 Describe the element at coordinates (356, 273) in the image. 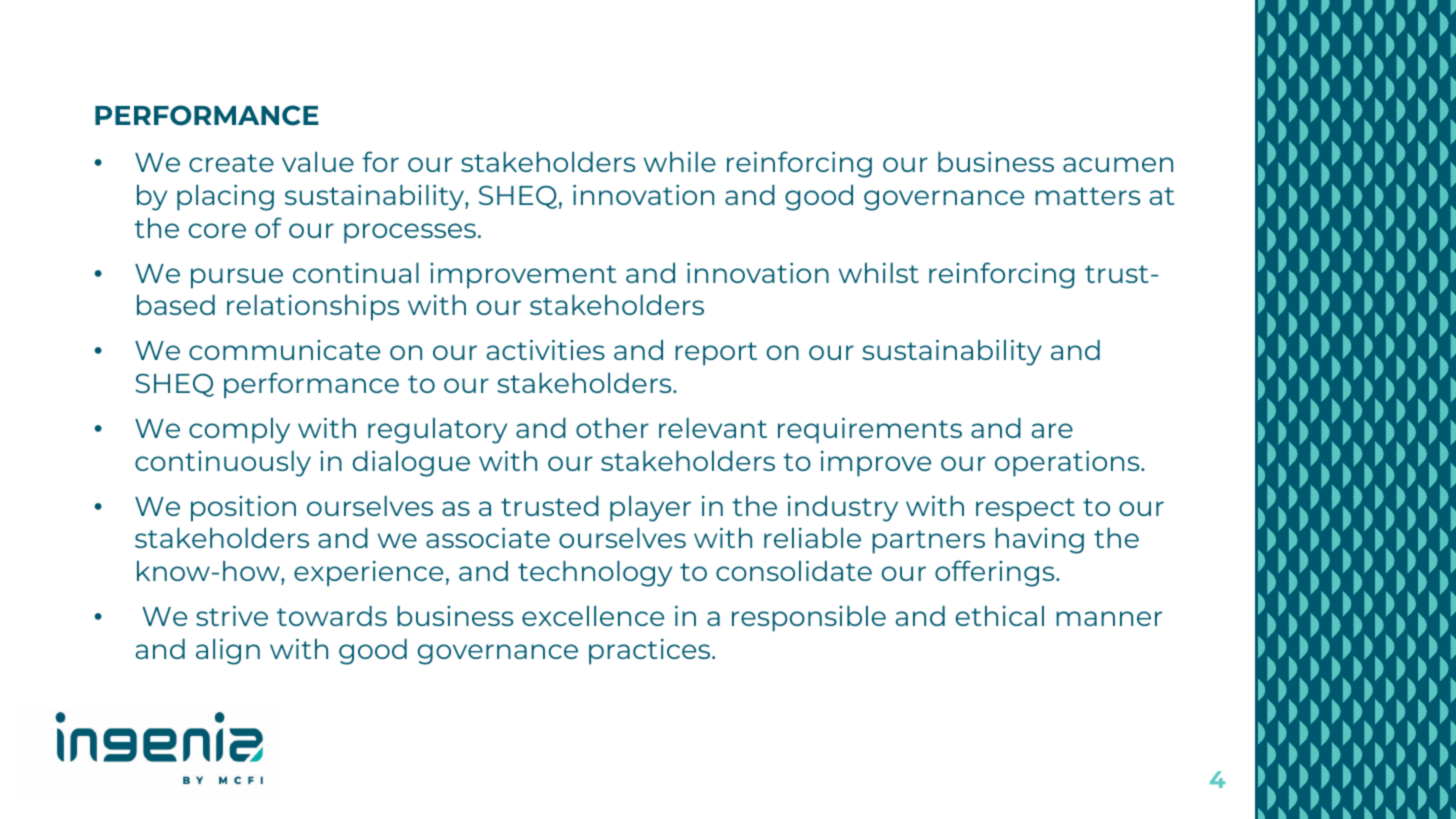

I see `continual` at that location.
